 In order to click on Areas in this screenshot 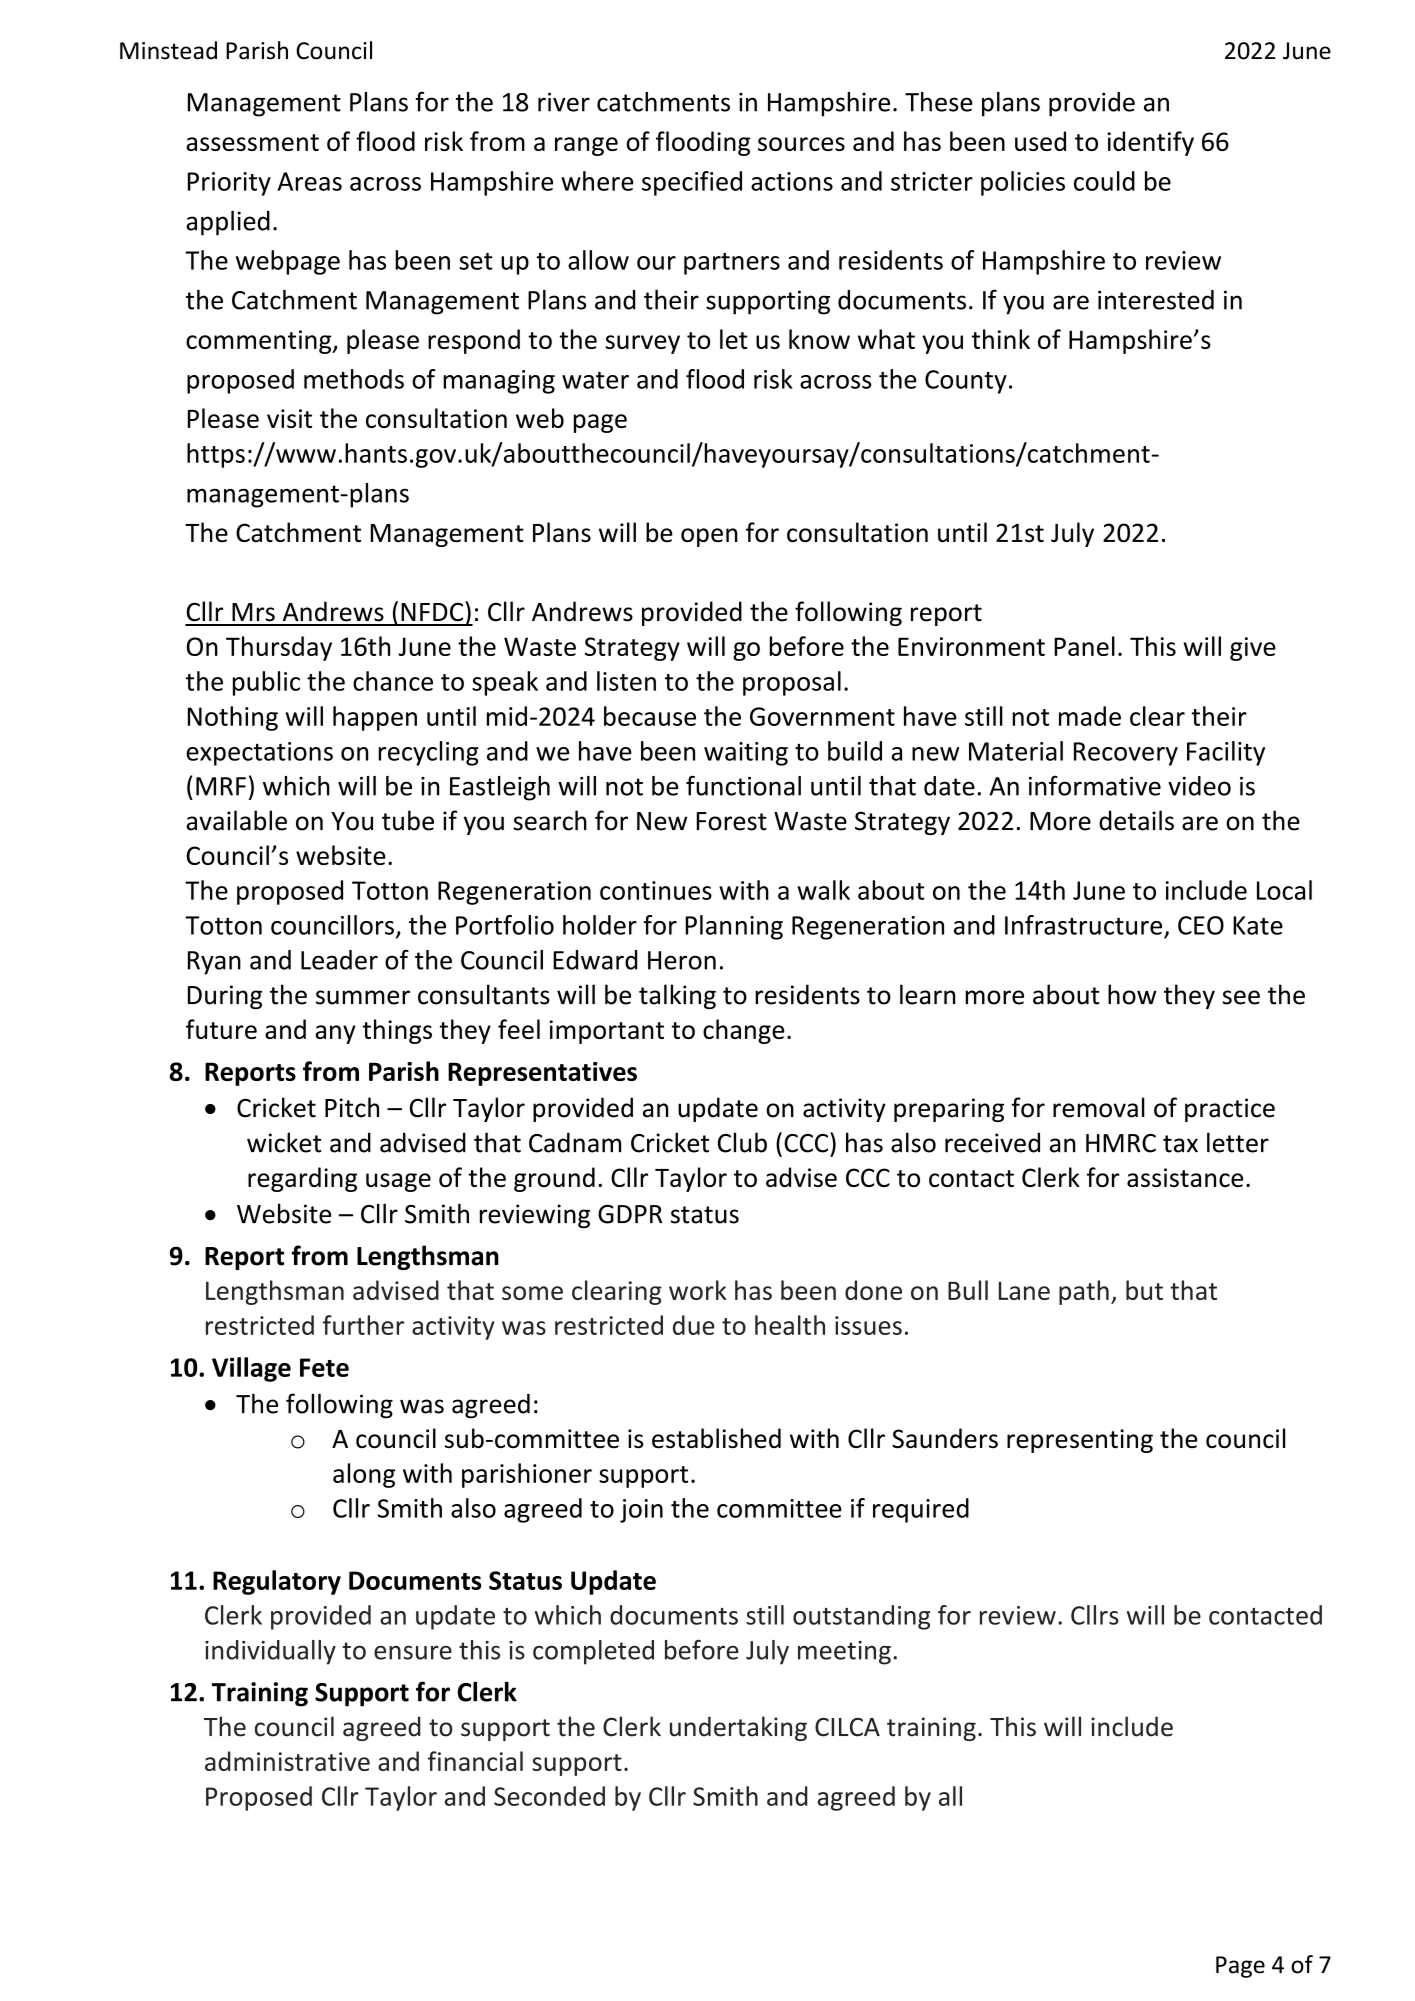, I will do `click(310, 181)`.
